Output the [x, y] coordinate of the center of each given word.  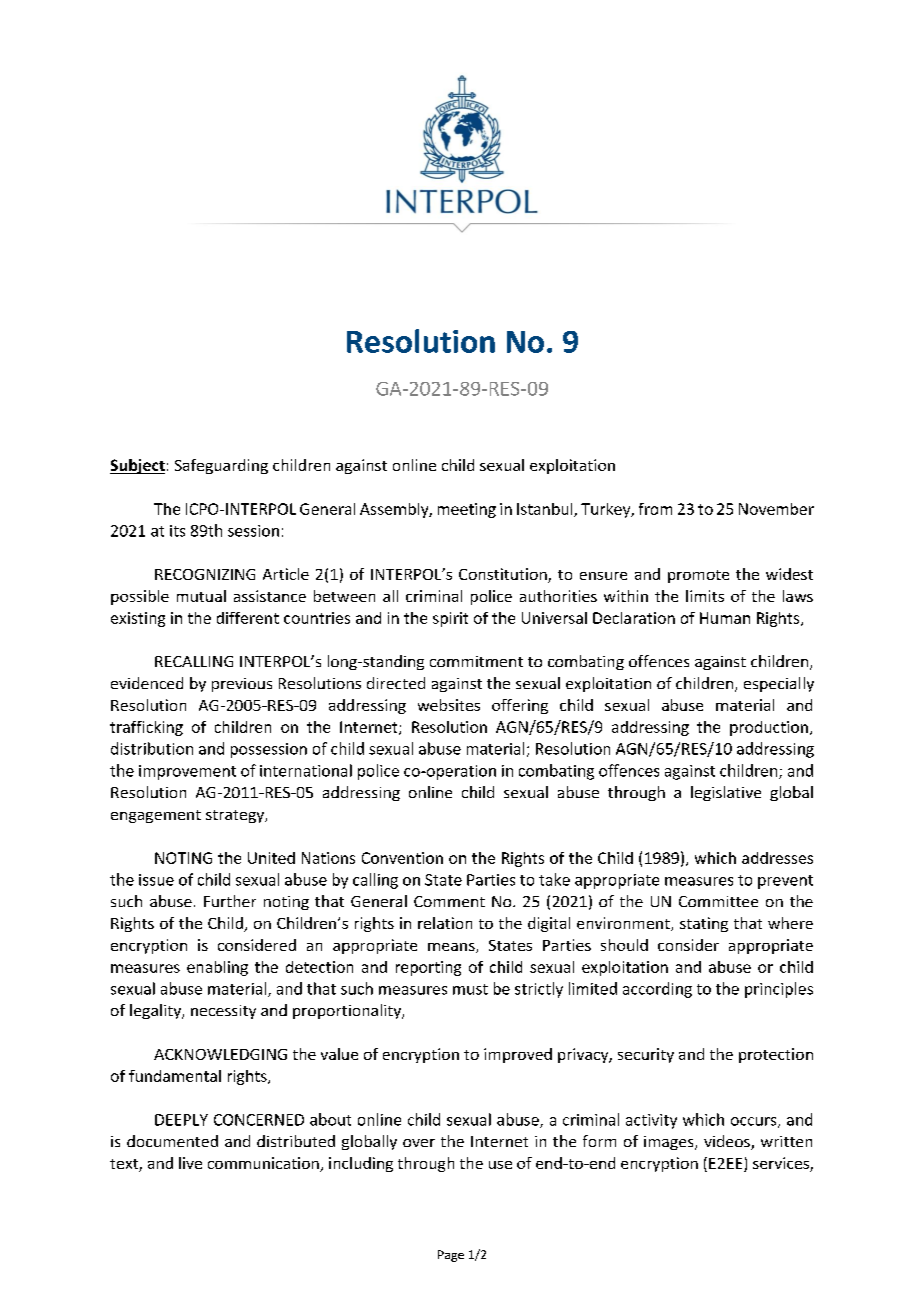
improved [518, 1055]
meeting [467, 510]
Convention [402, 858]
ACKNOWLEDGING [220, 1054]
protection [776, 1055]
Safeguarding [221, 466]
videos [728, 1142]
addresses [777, 858]
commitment [476, 661]
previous [242, 685]
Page [451, 1256]
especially [779, 684]
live [190, 1163]
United [271, 858]
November [776, 509]
